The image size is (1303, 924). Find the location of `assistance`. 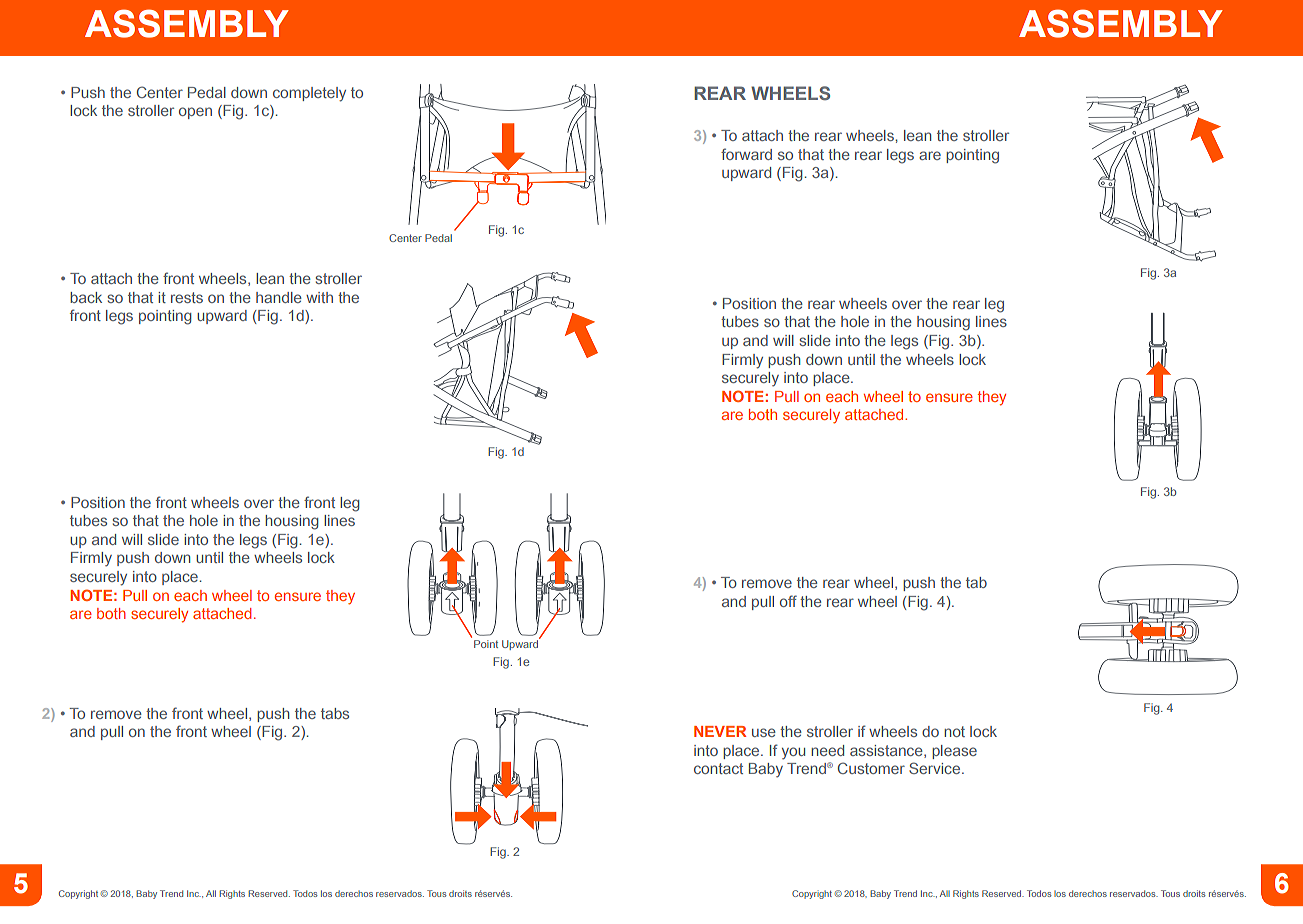

assistance is located at coordinates (887, 751).
